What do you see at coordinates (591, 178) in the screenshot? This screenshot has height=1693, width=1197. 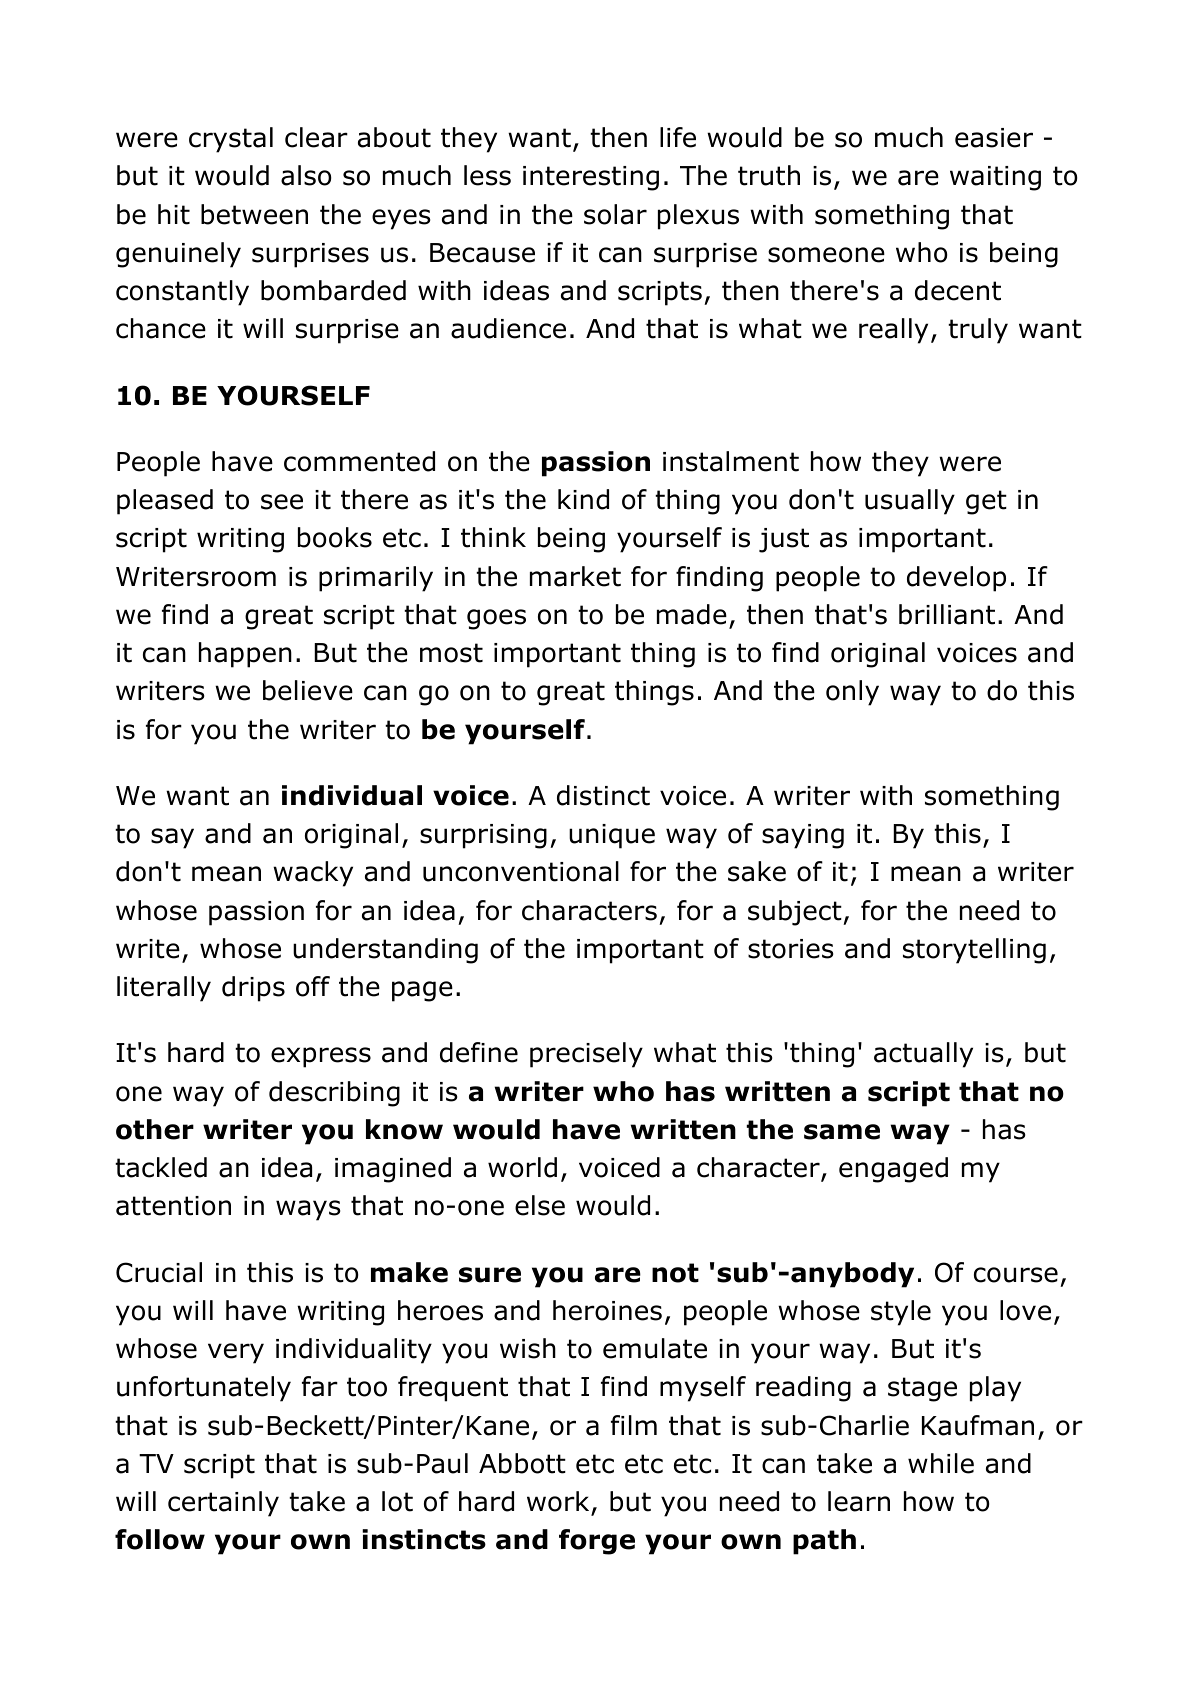 I see `interesting` at bounding box center [591, 178].
